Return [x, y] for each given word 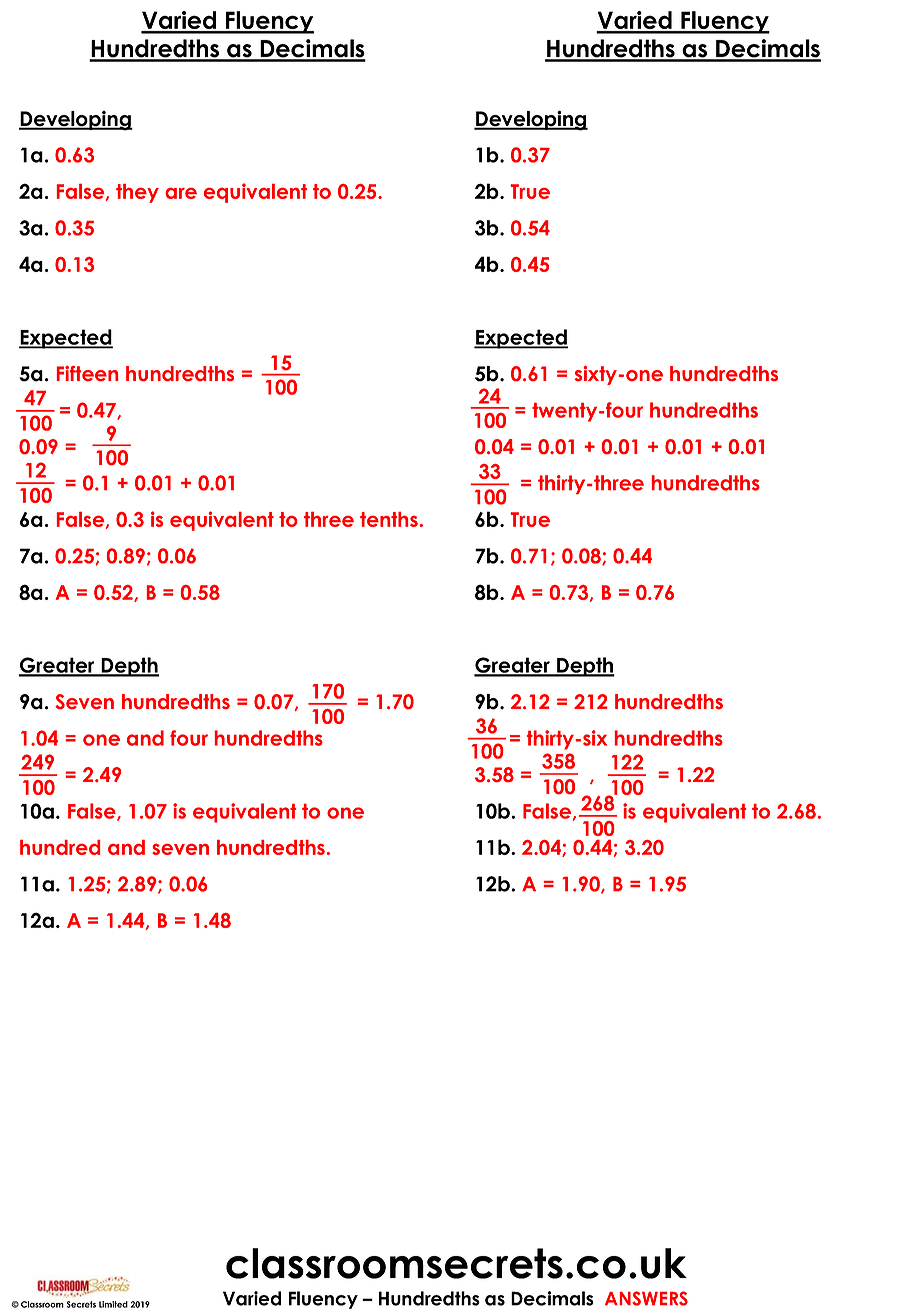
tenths [389, 519]
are [181, 193]
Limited [113, 1304]
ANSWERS [646, 1298]
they [137, 193]
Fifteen [87, 373]
